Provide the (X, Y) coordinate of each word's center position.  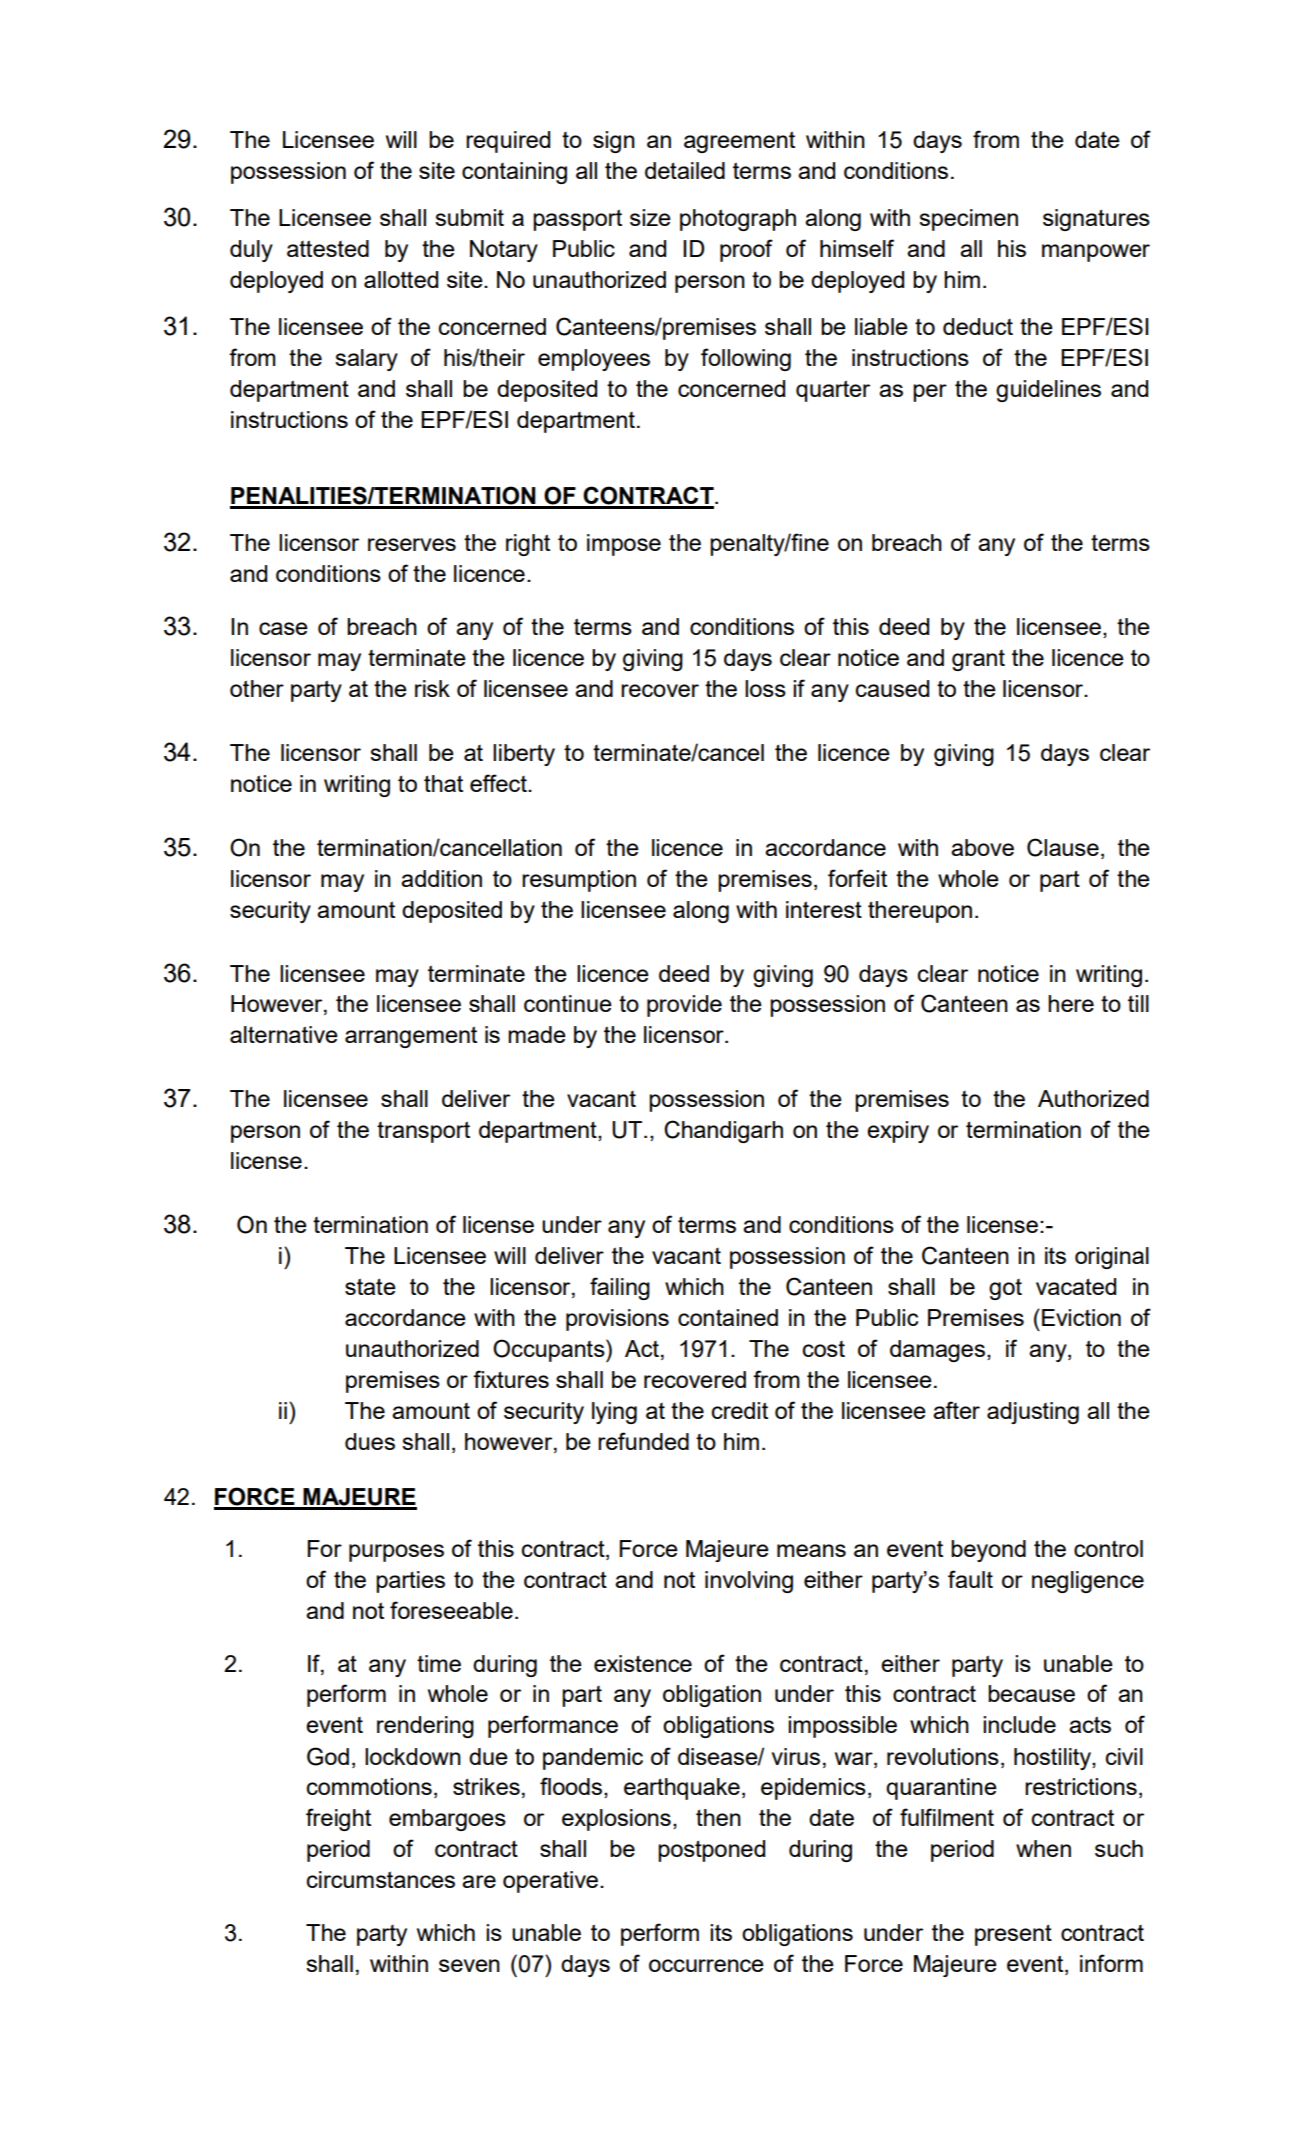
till (1138, 1003)
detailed (685, 170)
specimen (968, 220)
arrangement (411, 1037)
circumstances (381, 1879)
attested (328, 248)
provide (684, 1006)
